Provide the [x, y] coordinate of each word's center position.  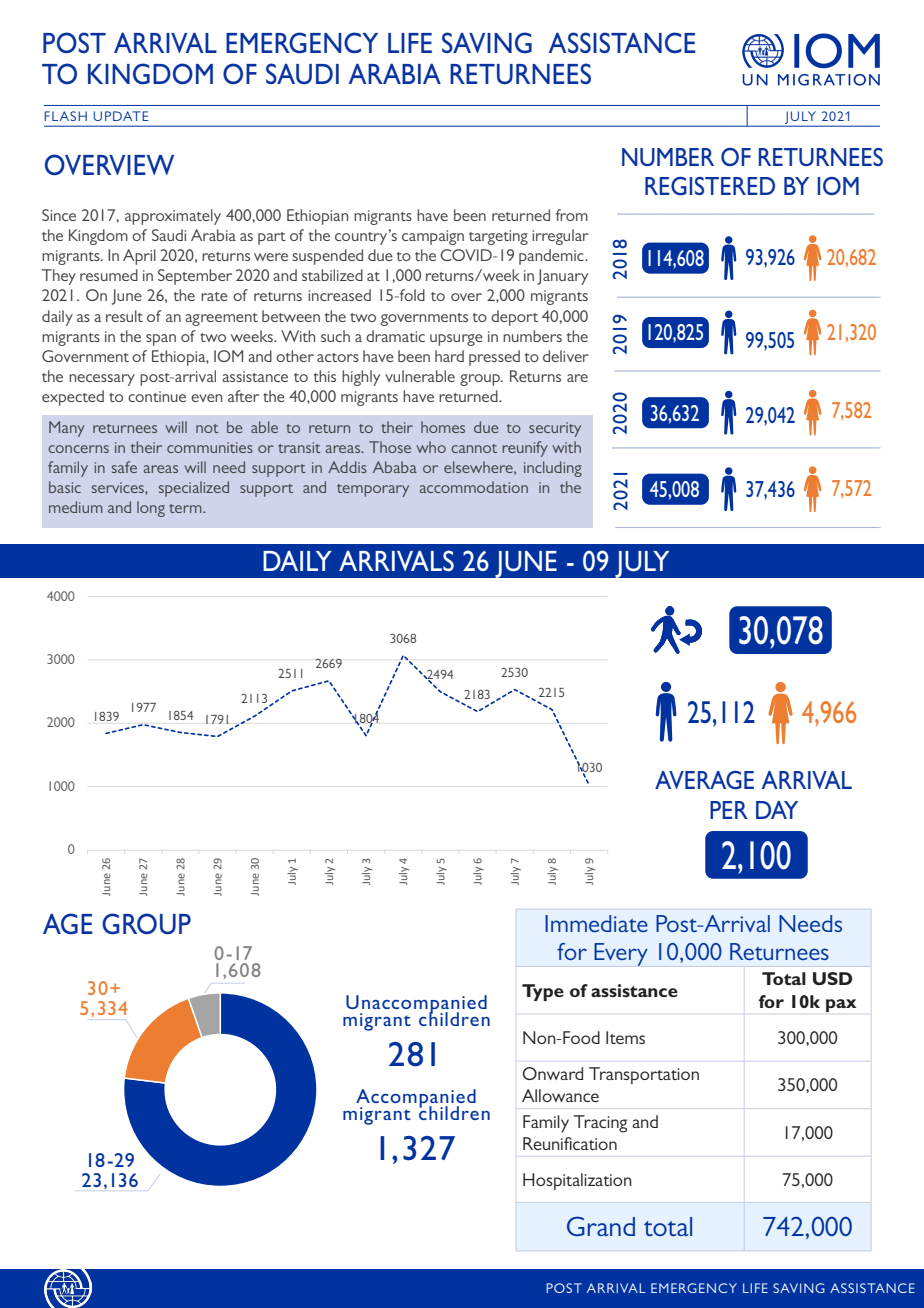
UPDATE [121, 116]
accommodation [474, 487]
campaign [433, 237]
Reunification [570, 1143]
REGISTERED [710, 186]
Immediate [596, 923]
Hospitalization [577, 1181]
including [553, 469]
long [151, 509]
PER [729, 810]
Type [543, 992]
